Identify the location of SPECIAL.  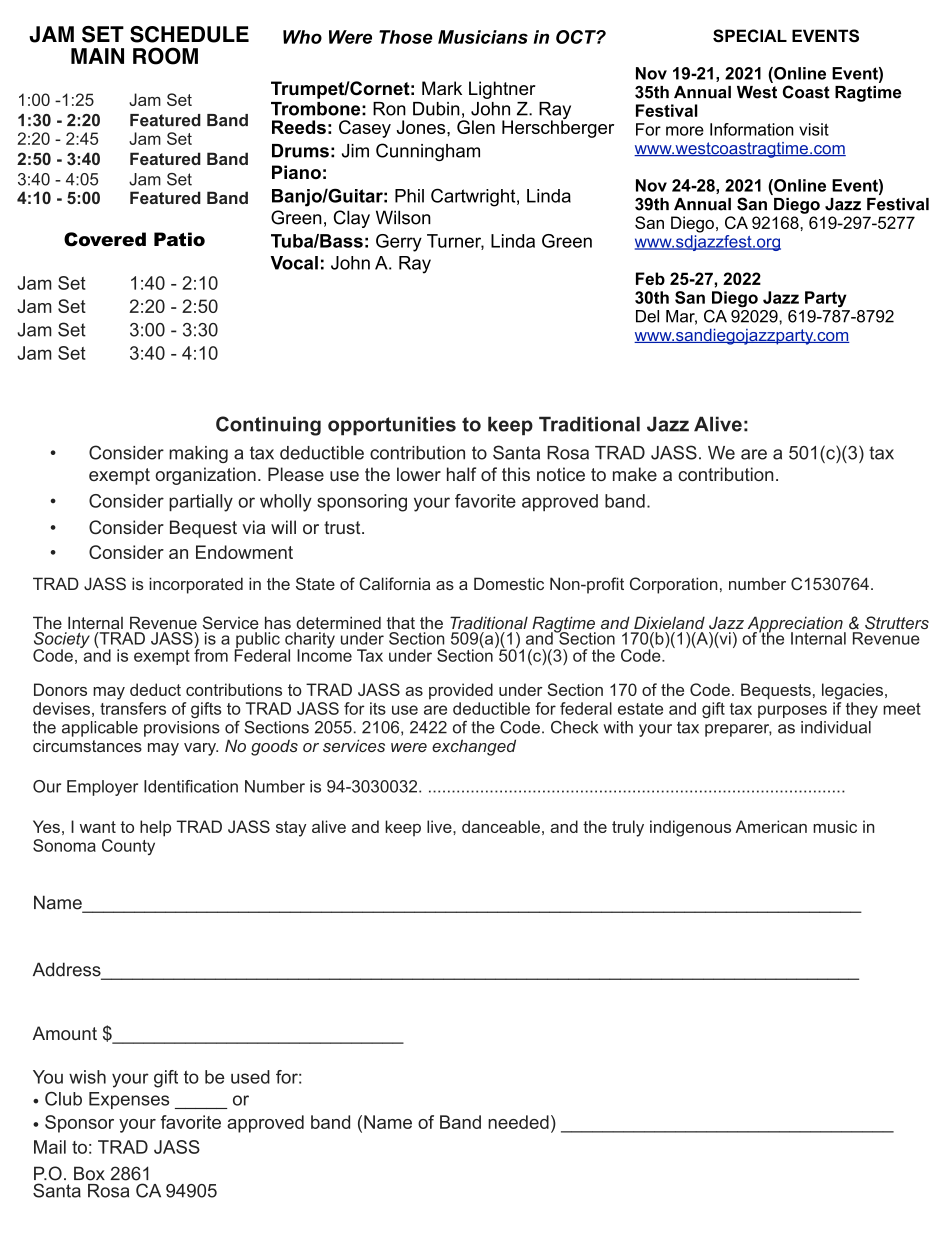
(750, 36).
